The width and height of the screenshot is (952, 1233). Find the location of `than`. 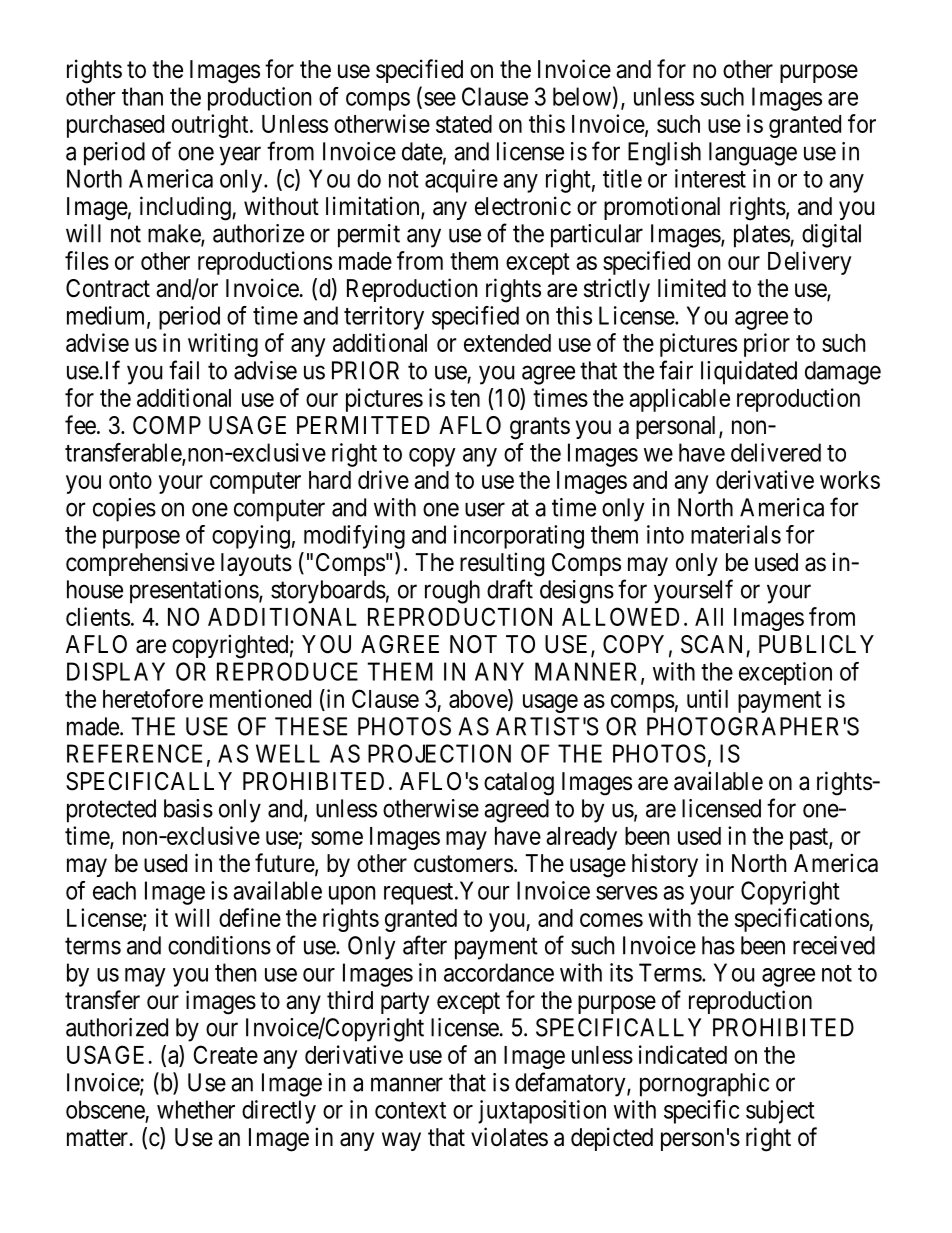

than is located at coordinates (142, 96).
